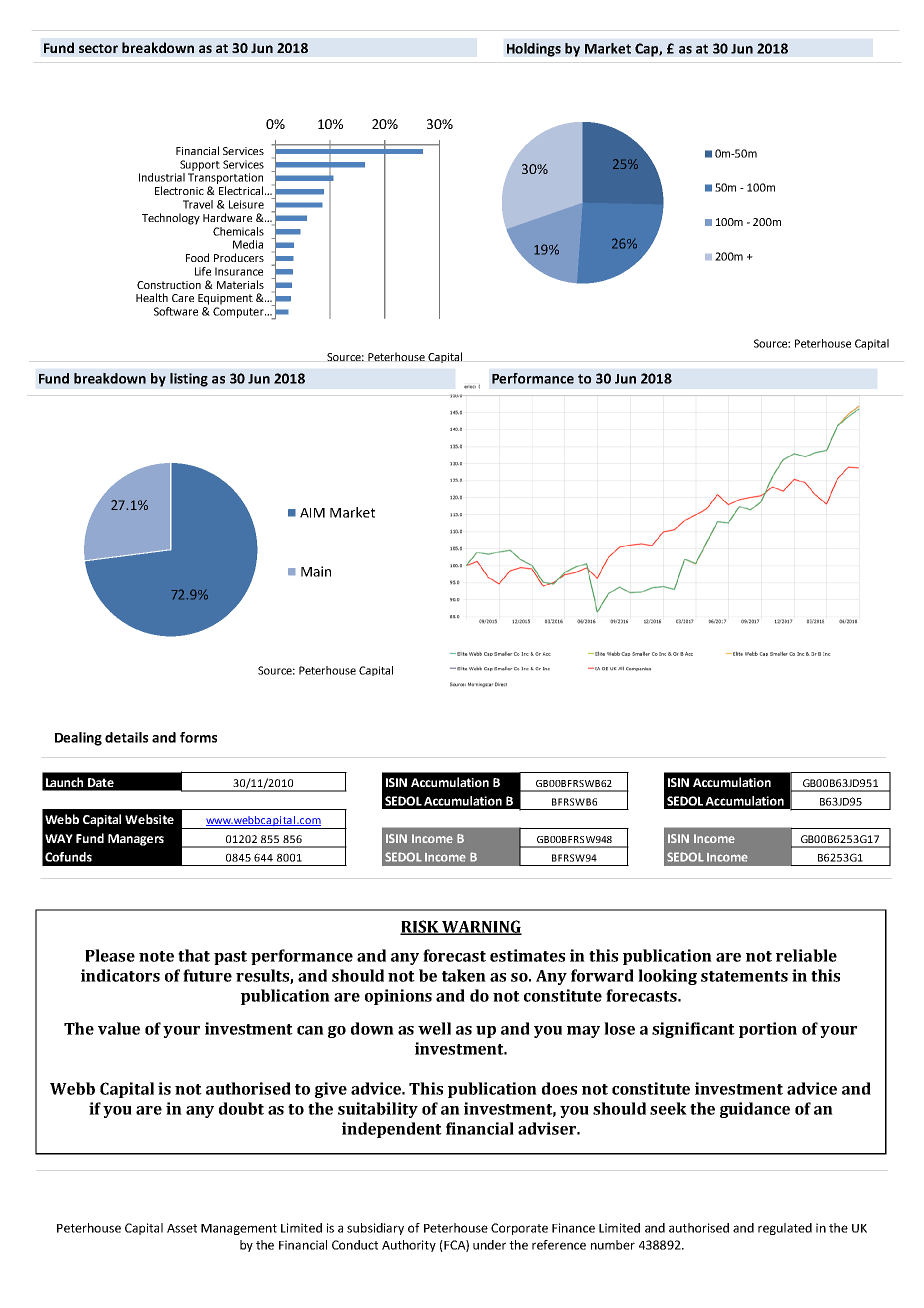 This page has height=1308, width=924. I want to click on Holdings, so click(534, 50).
